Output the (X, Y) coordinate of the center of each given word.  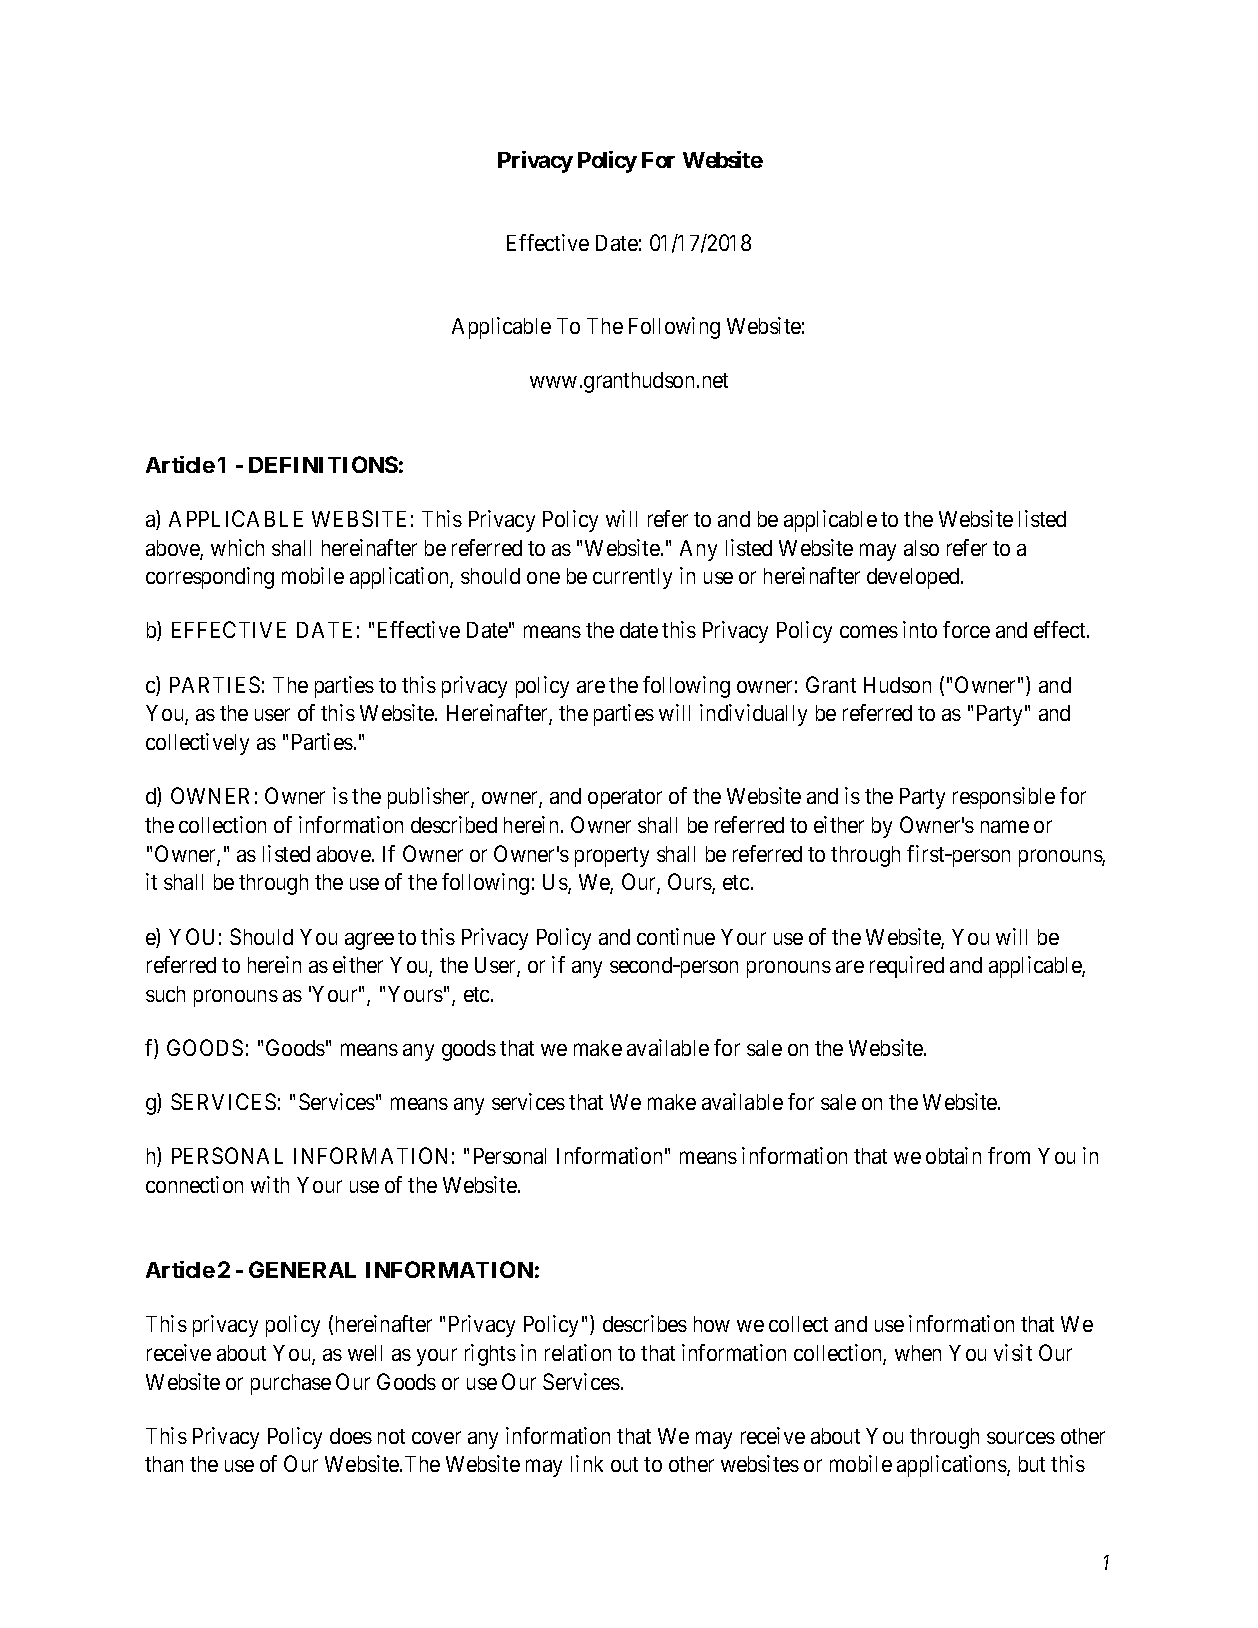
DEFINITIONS (323, 464)
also (921, 548)
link (587, 1463)
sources (1021, 1437)
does (351, 1436)
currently (632, 578)
